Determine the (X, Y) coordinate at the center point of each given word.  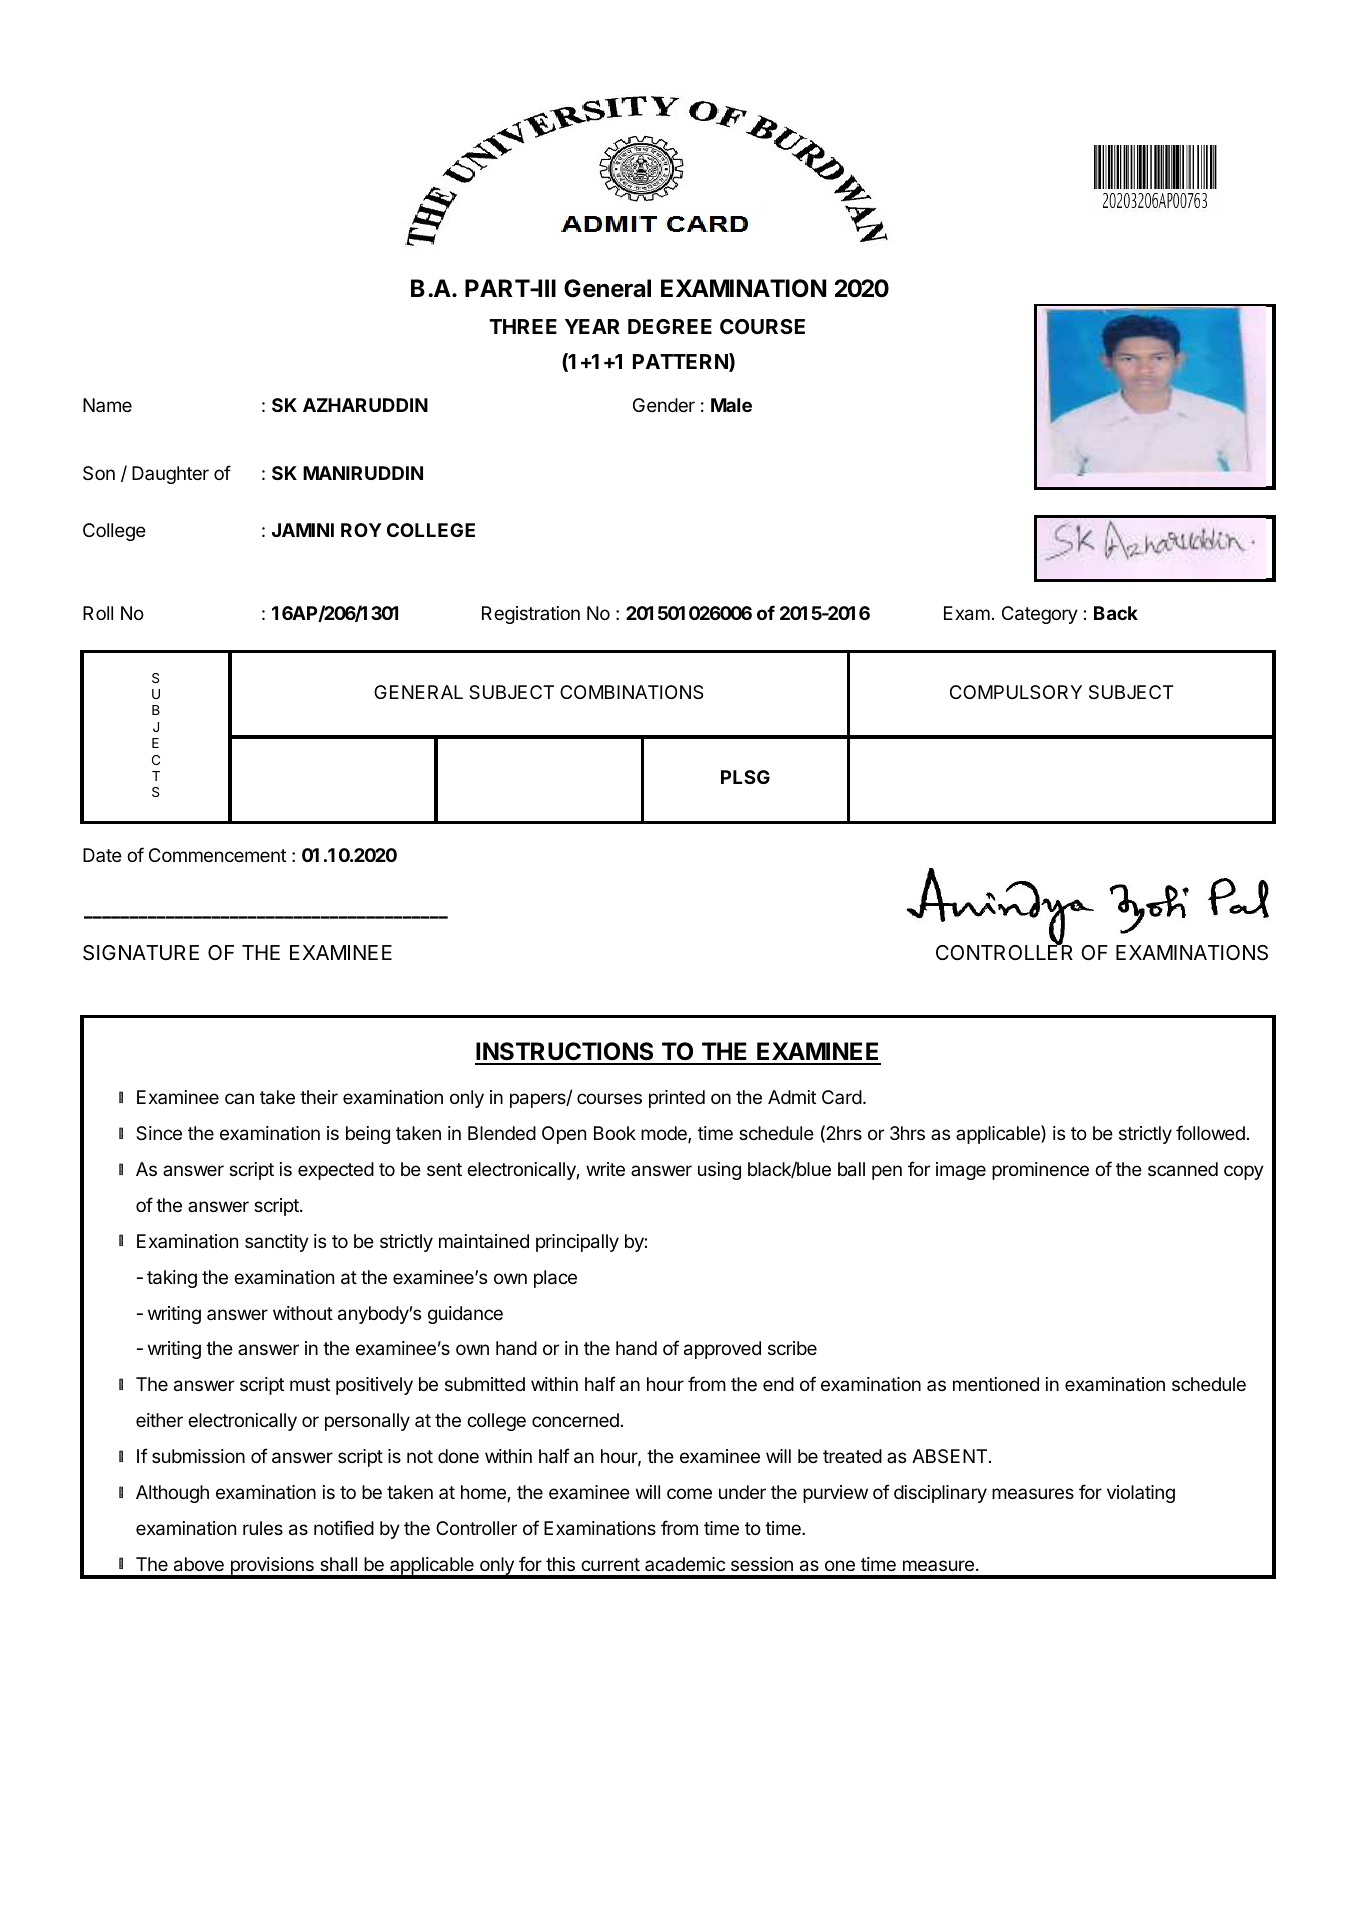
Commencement (217, 855)
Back (1116, 613)
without (303, 1313)
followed (1210, 1132)
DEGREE (670, 326)
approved (722, 1350)
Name (107, 405)
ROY (361, 530)
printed (677, 1099)
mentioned (996, 1384)
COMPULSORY (1016, 692)
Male (731, 405)
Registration (531, 615)
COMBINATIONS (631, 692)
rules (263, 1528)
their (319, 1097)
